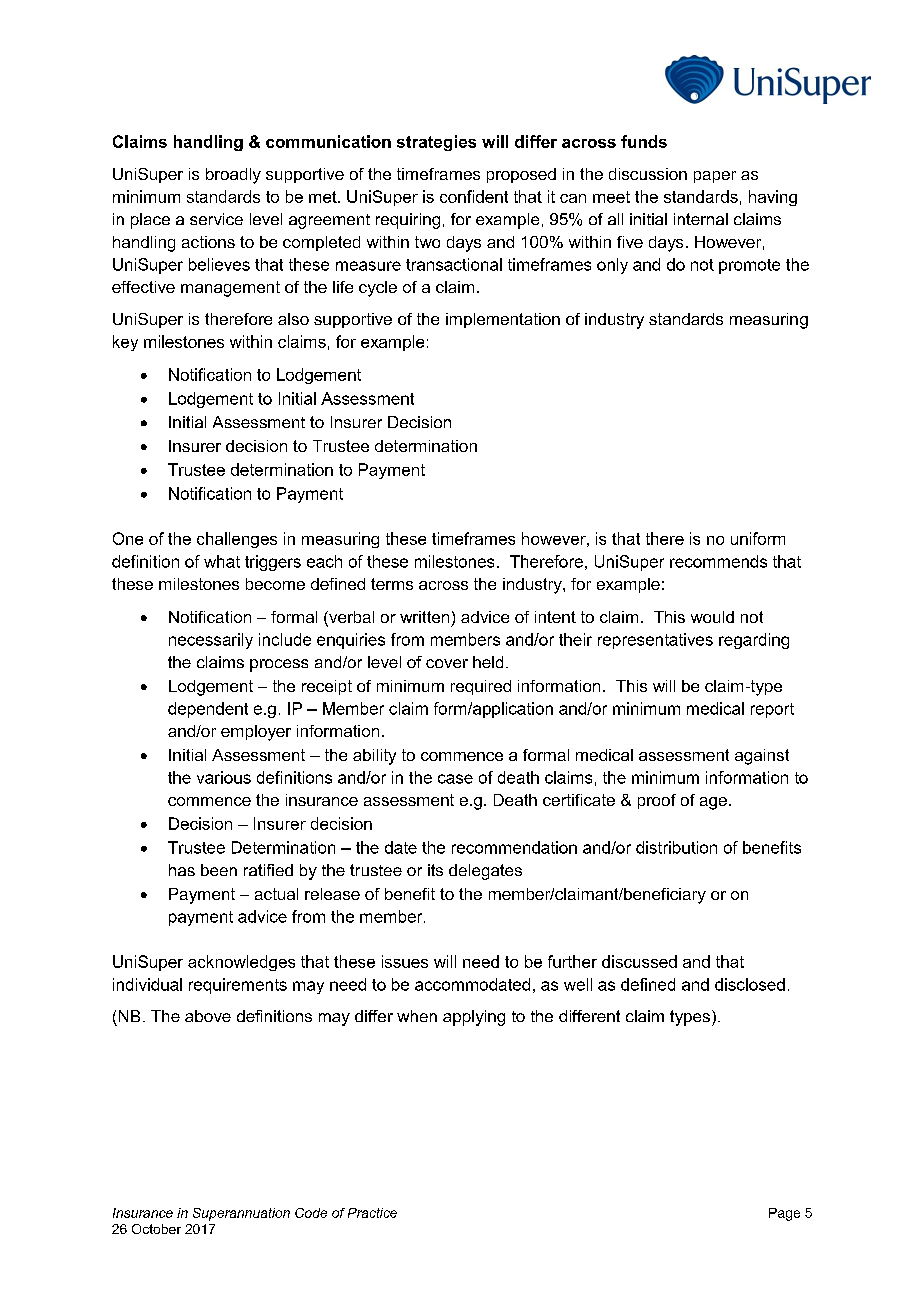 Image resolution: width=924 pixels, height=1308 pixels. I want to click on Page, so click(784, 1214).
